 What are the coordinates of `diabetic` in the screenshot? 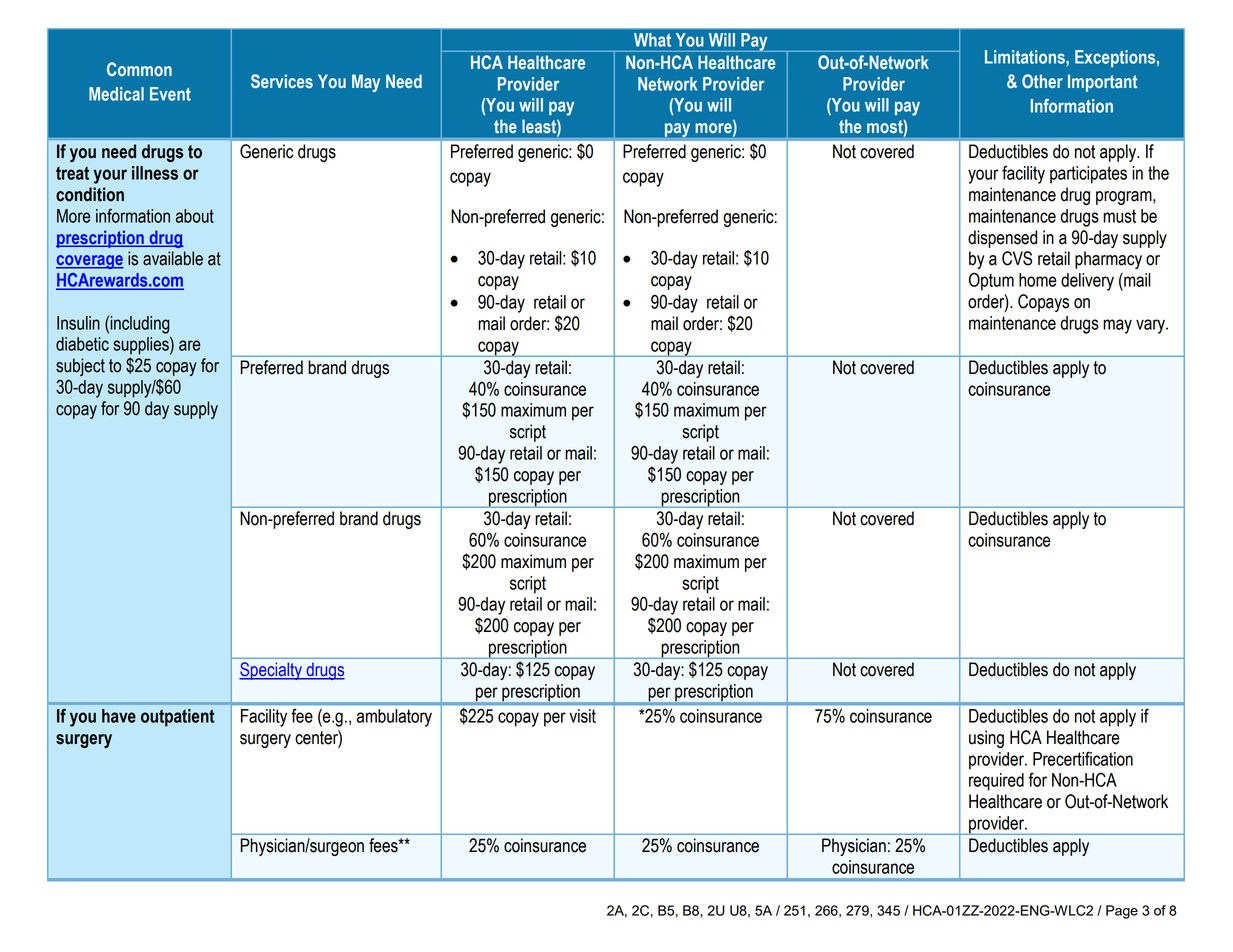 It's located at (82, 344).
